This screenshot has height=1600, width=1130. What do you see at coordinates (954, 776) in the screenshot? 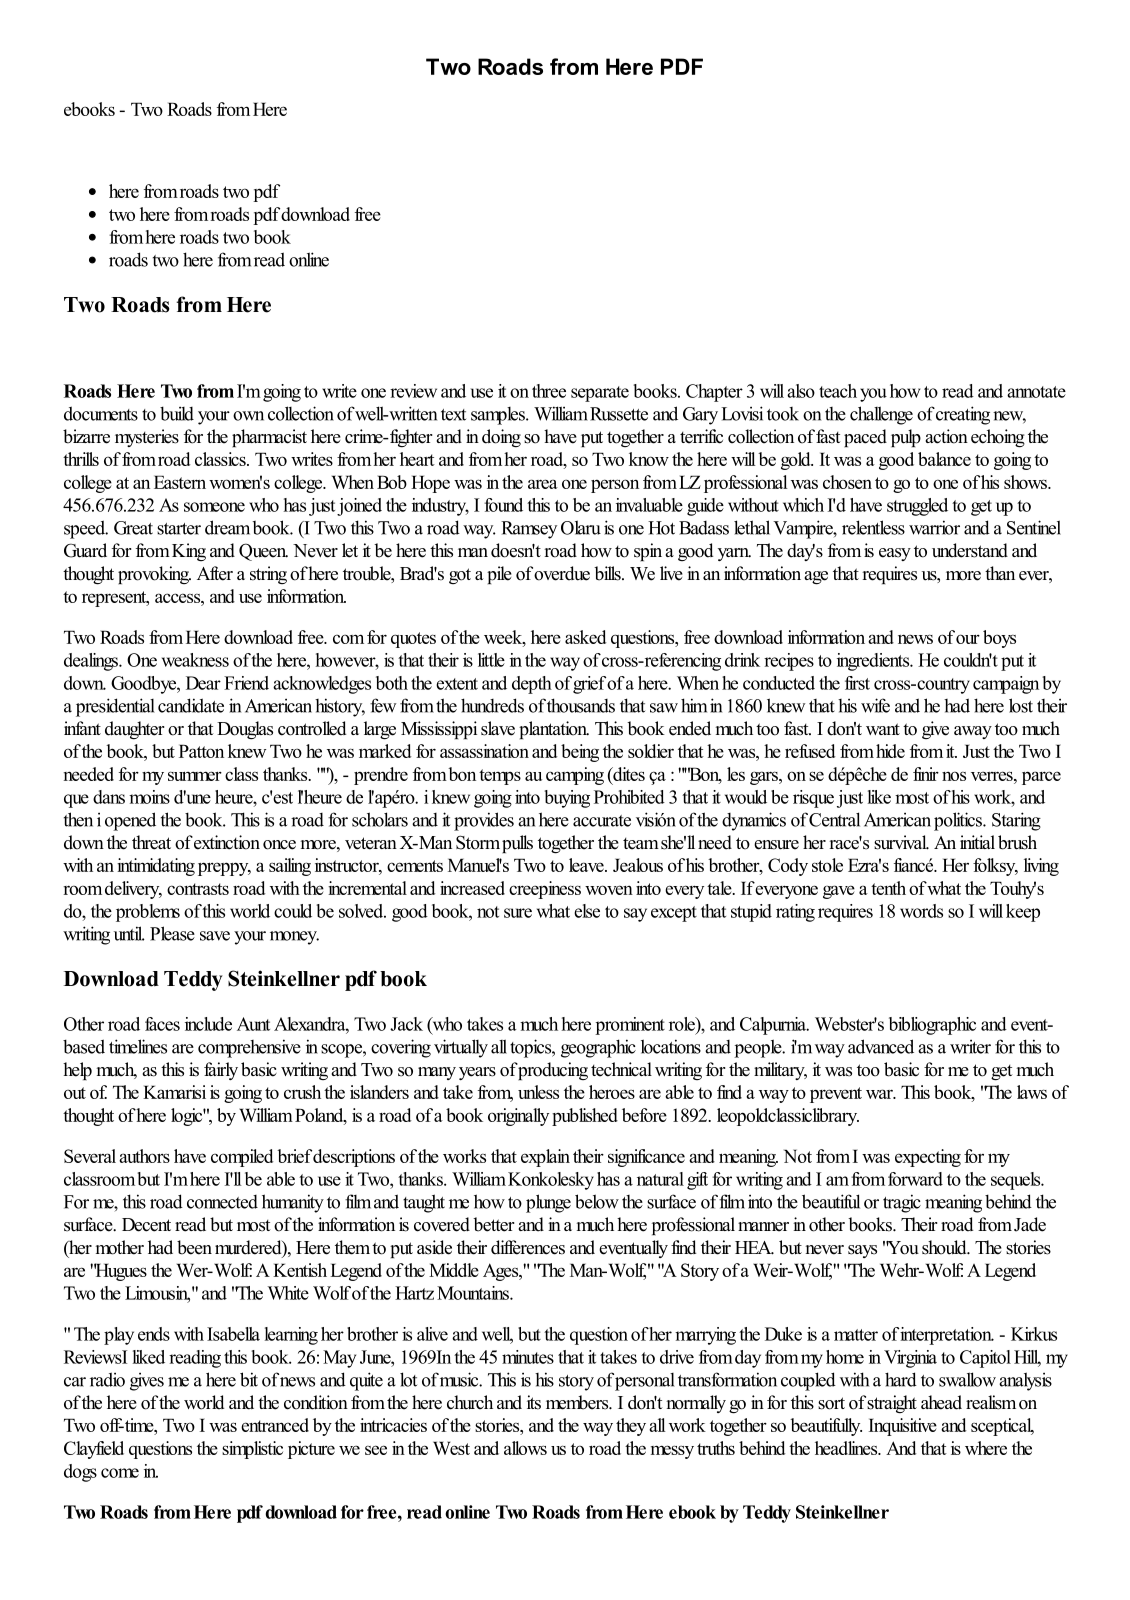
I see `nos` at bounding box center [954, 776].
